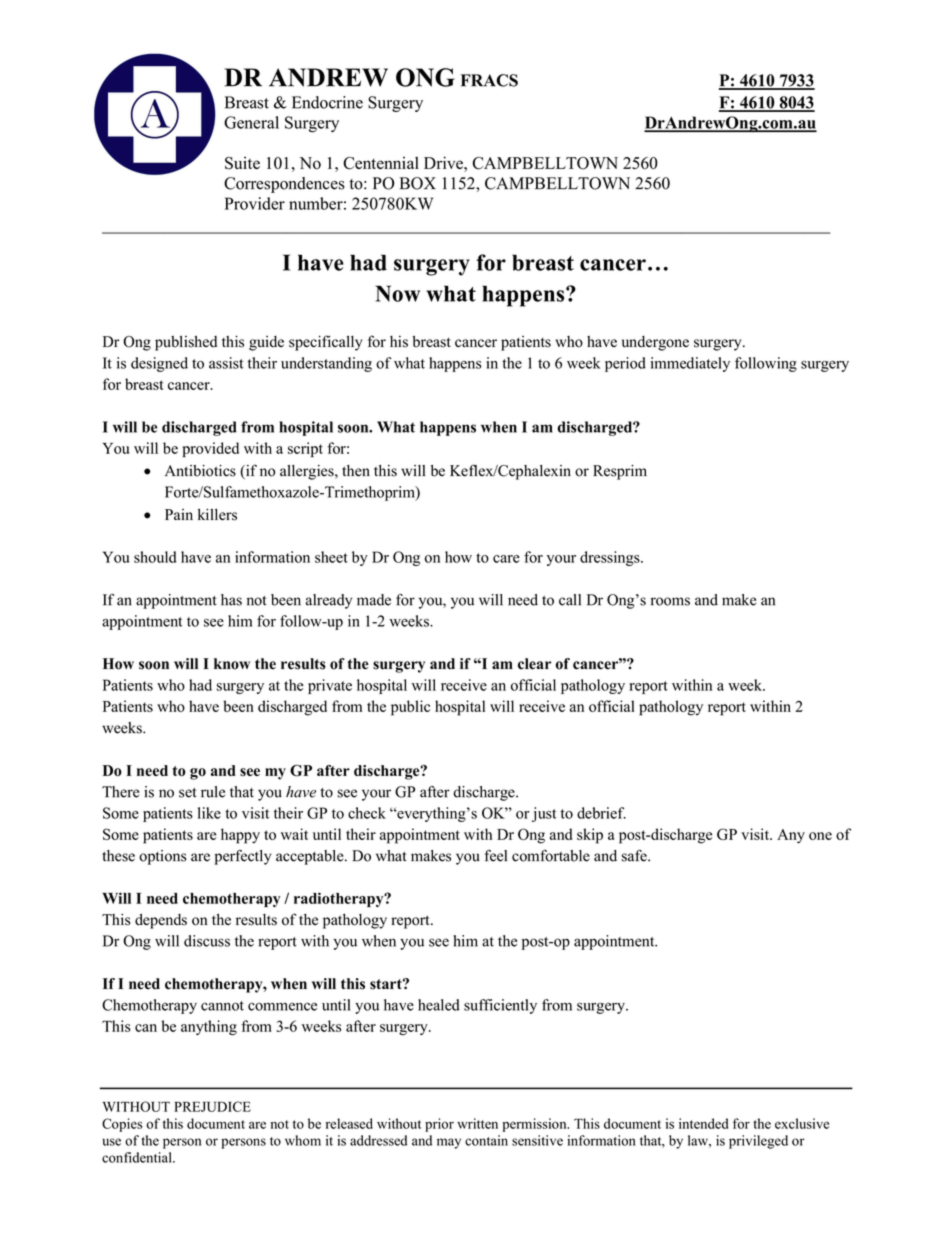 The image size is (952, 1233). Describe the element at coordinates (212, 1106) in the screenshot. I see `PREJUDICE` at that location.
